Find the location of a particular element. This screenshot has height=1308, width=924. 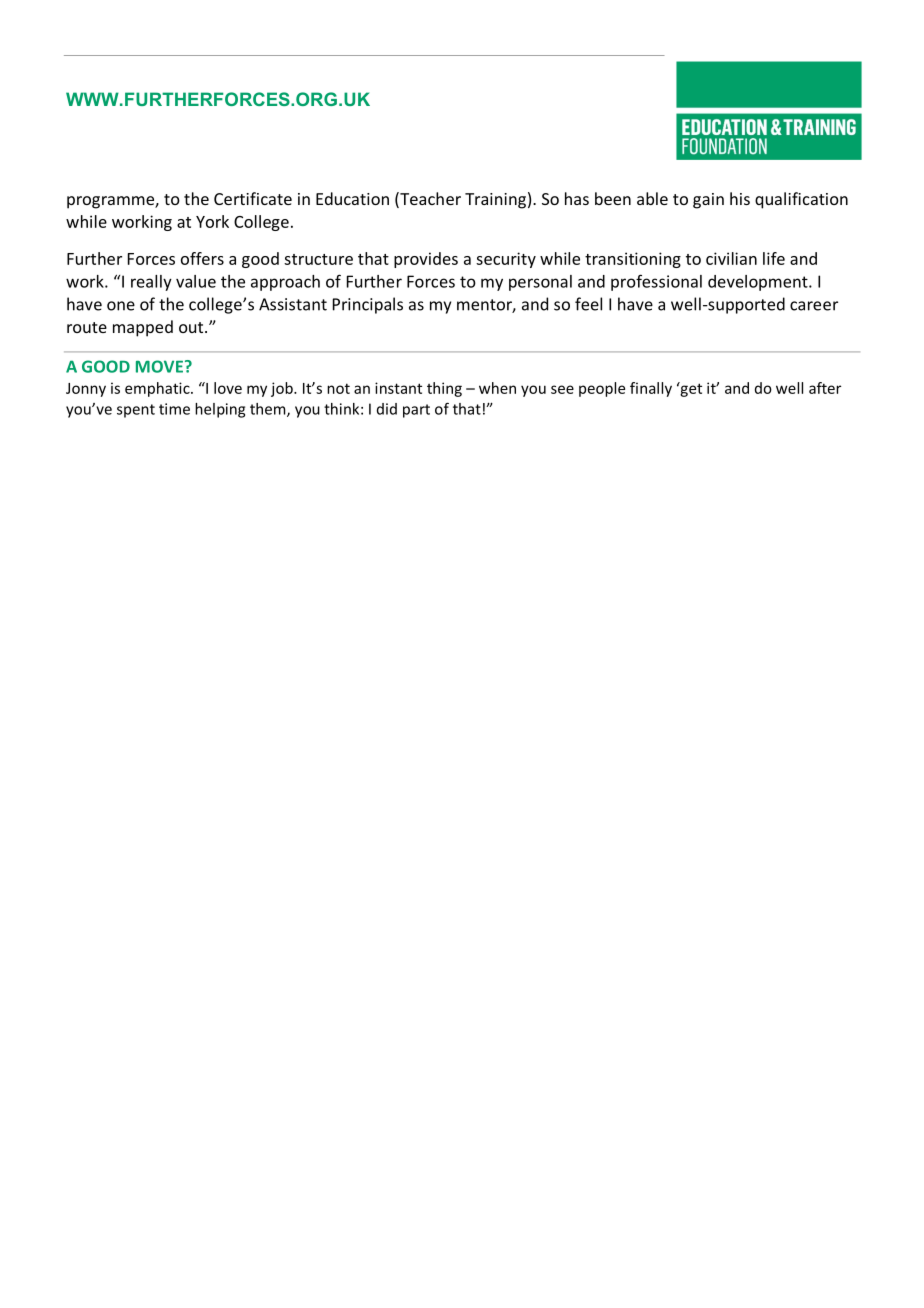

time is located at coordinates (174, 409).
